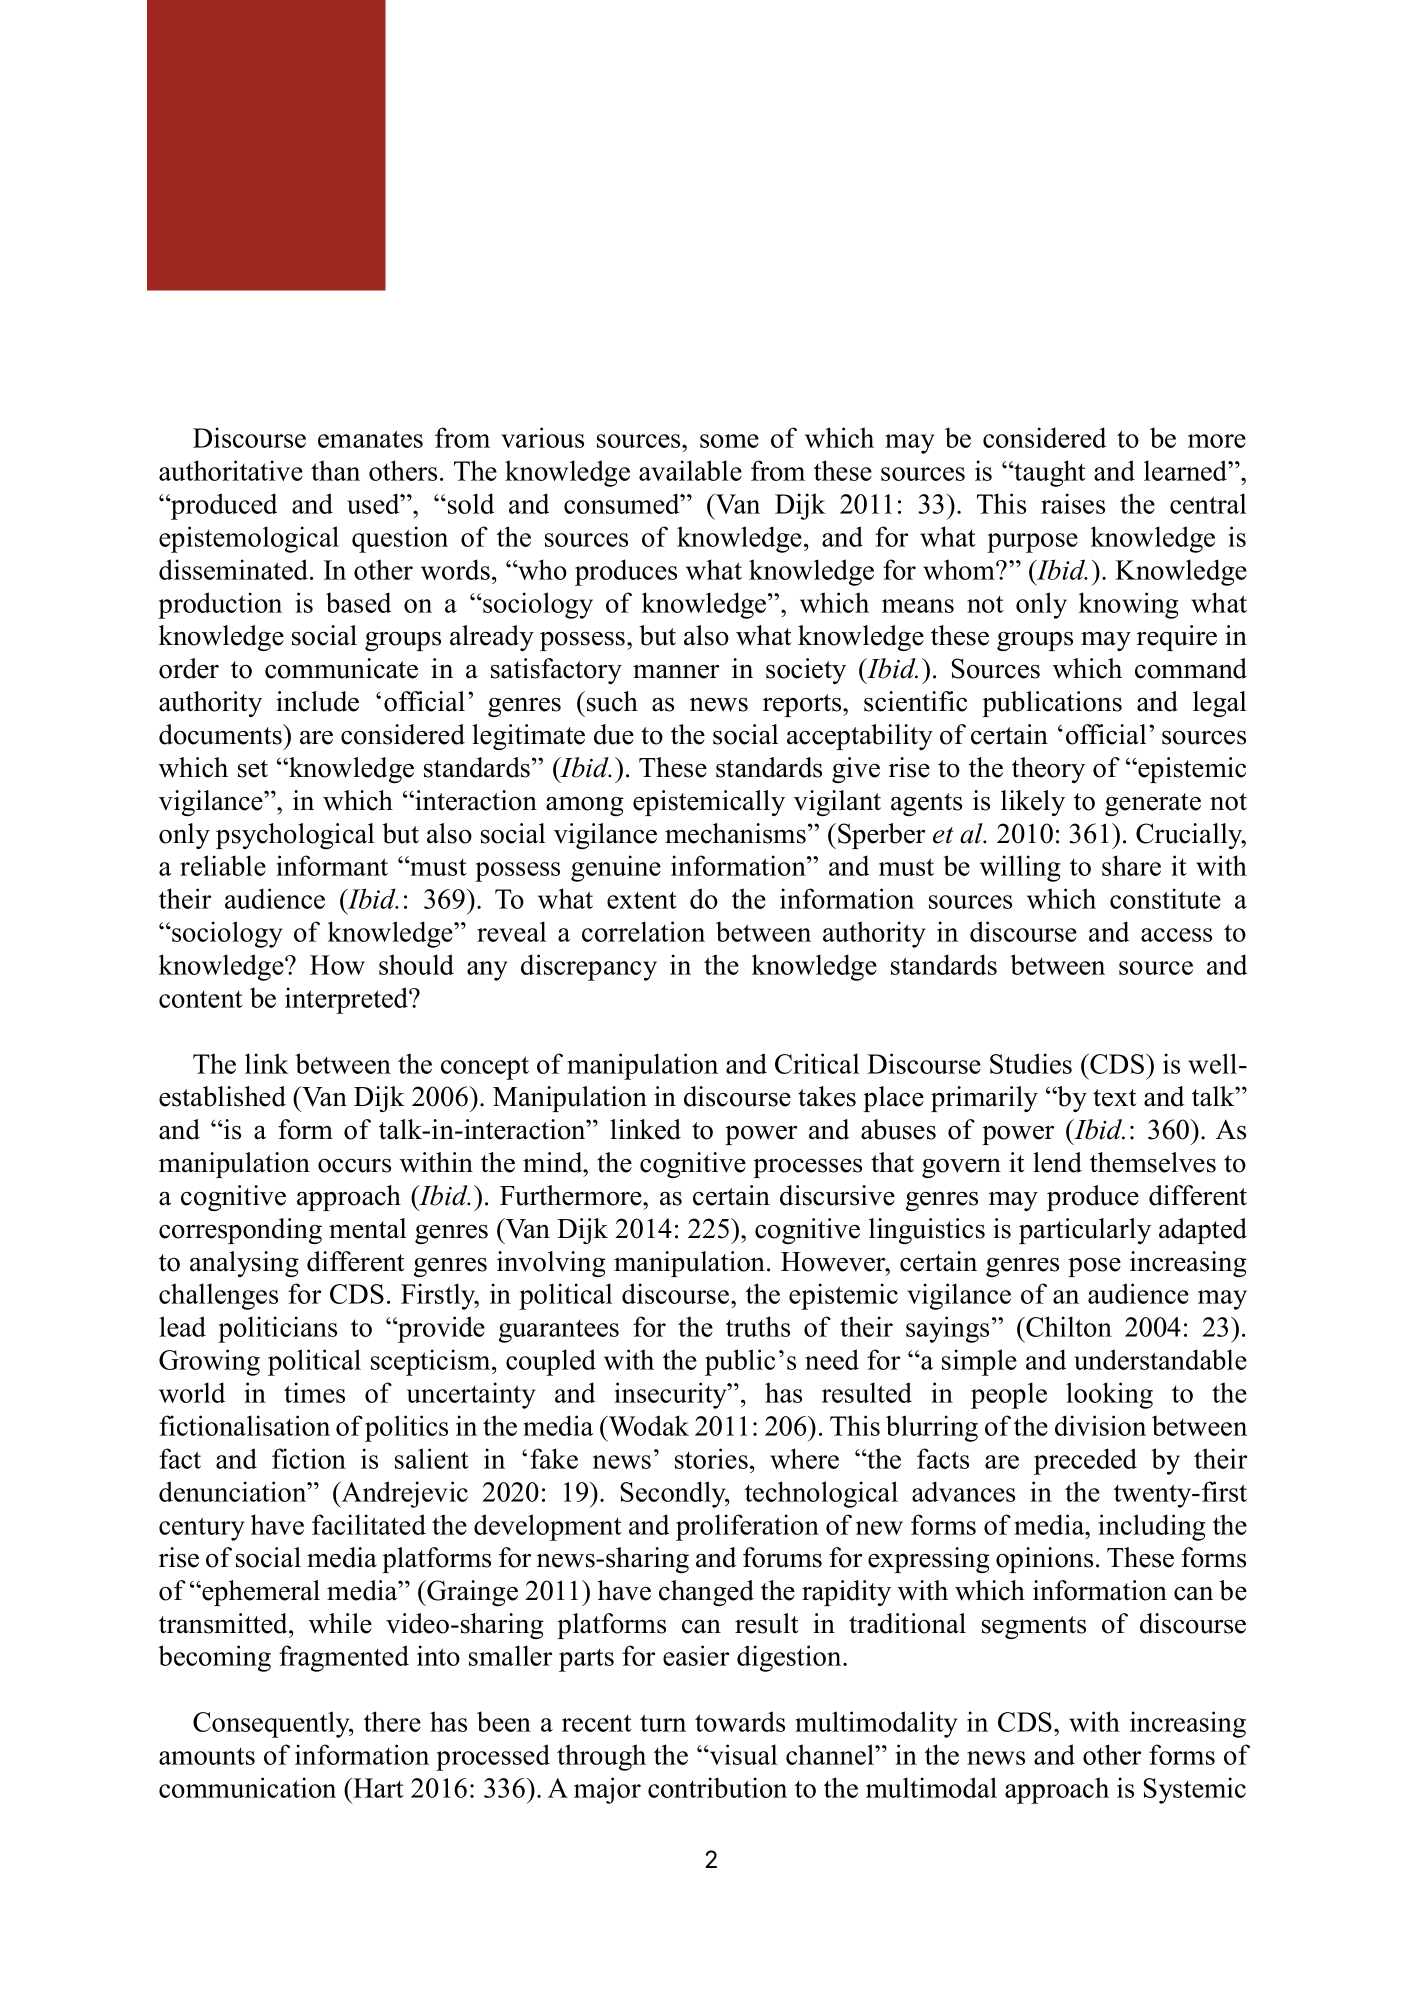 This document has width=1420, height=2009. I want to click on takes, so click(827, 1096).
